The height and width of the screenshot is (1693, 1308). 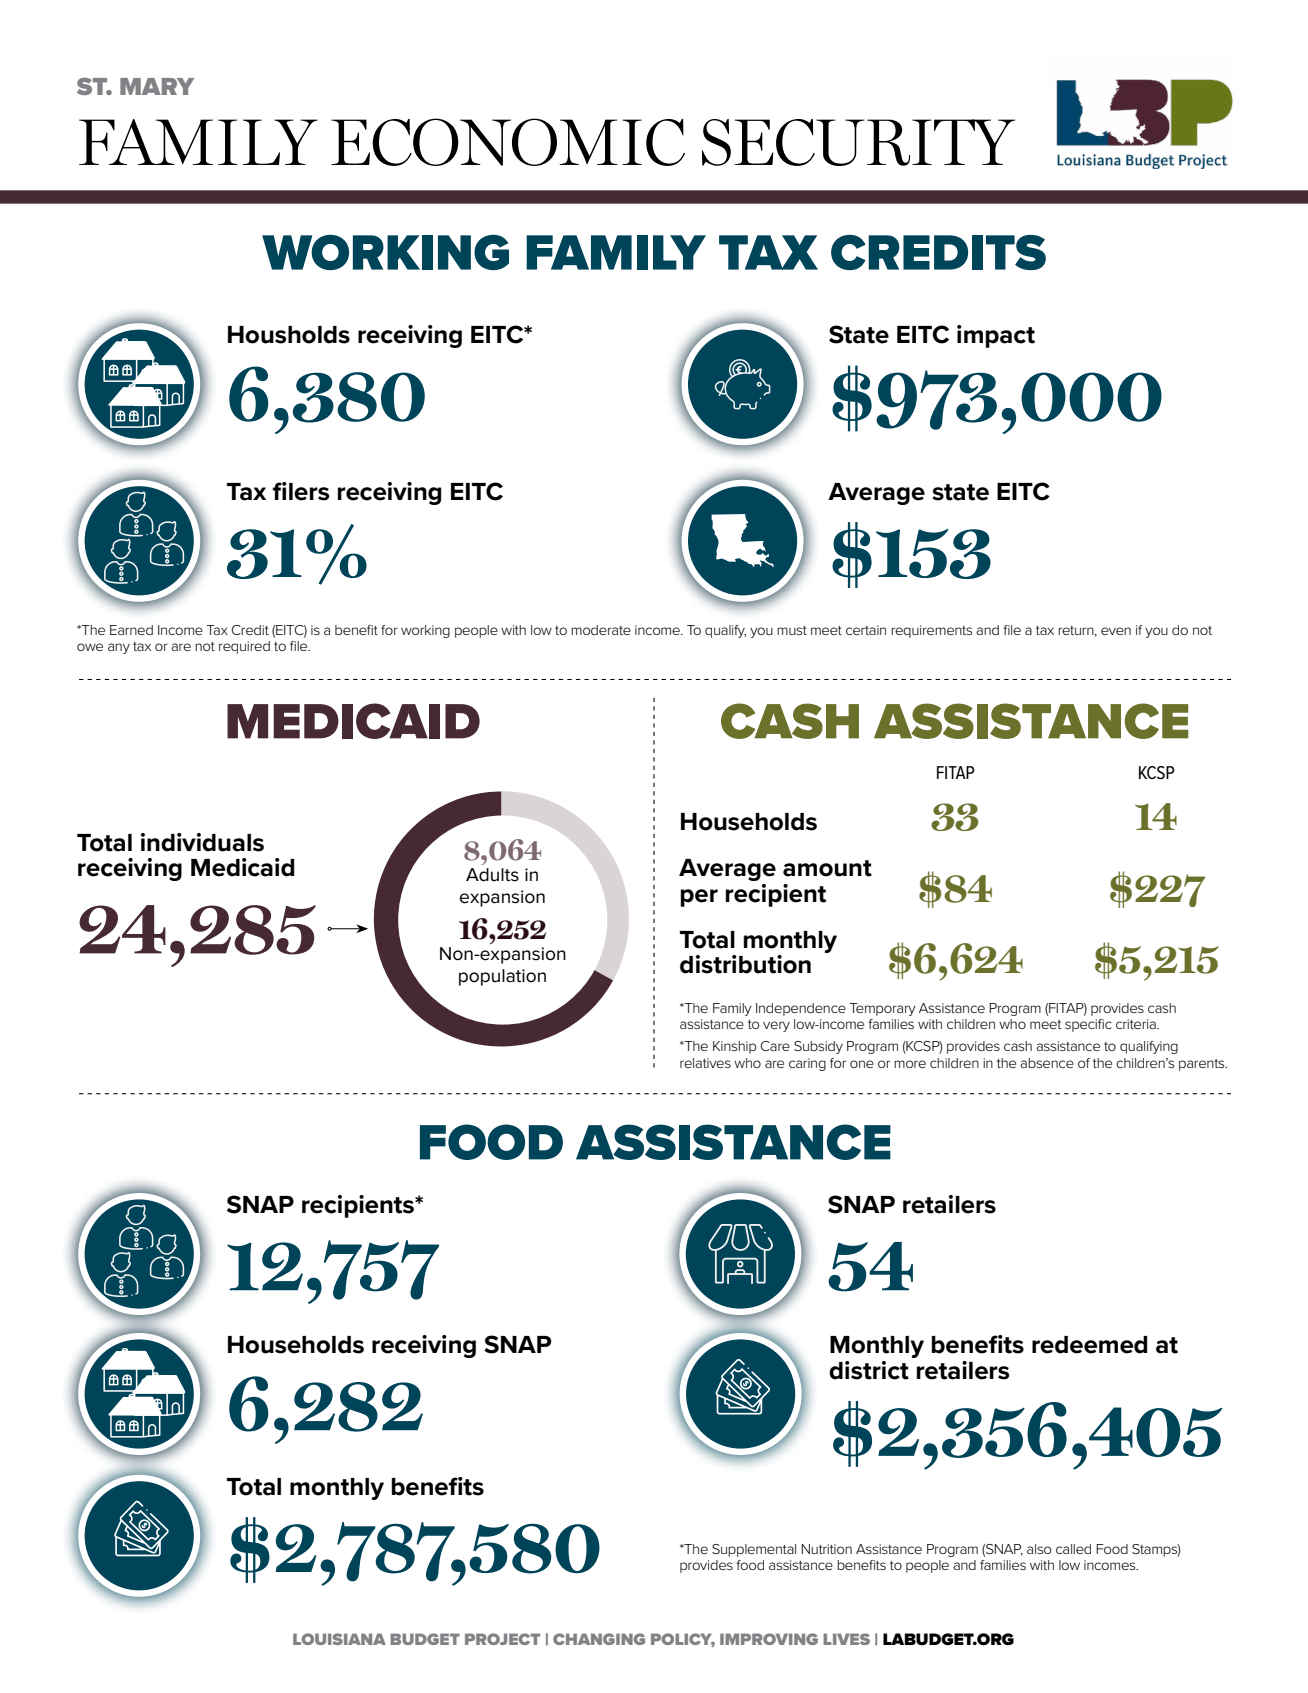 I want to click on POLICY, so click(x=683, y=1640).
